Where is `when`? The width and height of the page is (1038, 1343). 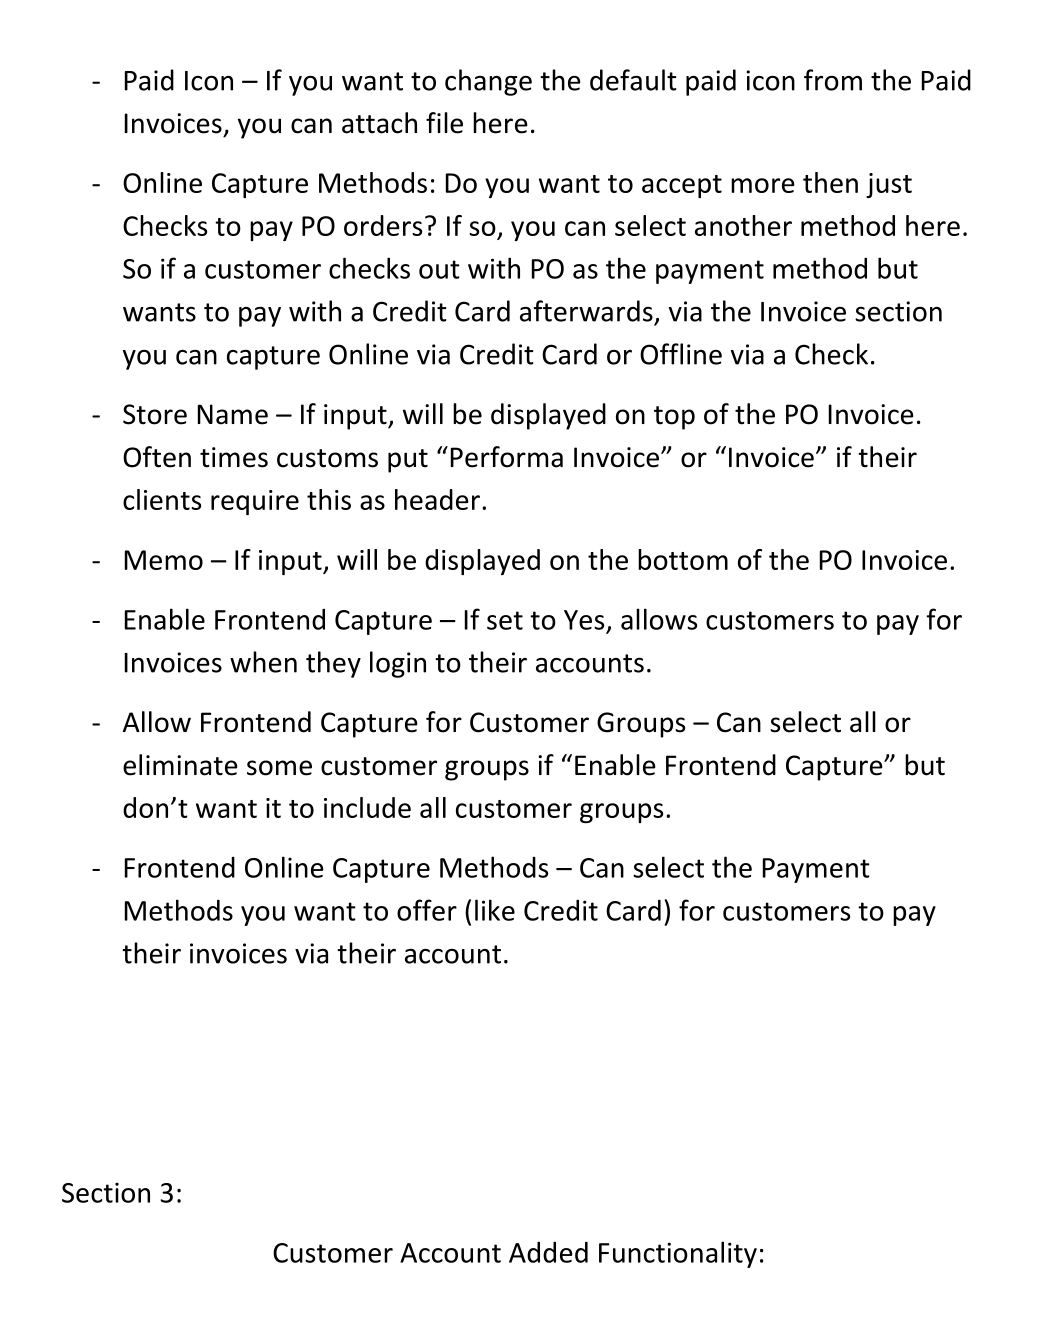
when is located at coordinates (263, 662).
